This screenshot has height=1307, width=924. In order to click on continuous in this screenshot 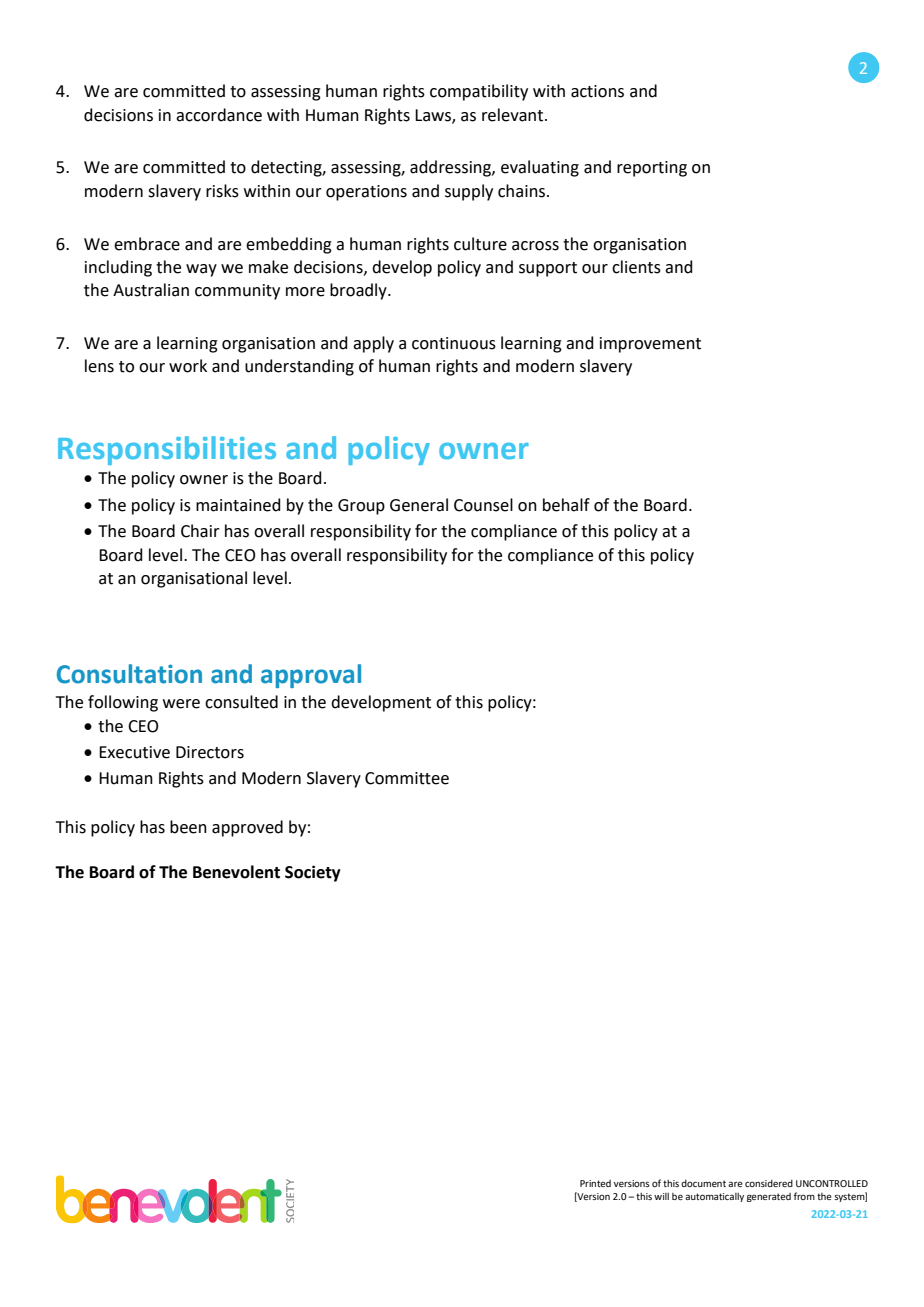, I will do `click(454, 343)`.
